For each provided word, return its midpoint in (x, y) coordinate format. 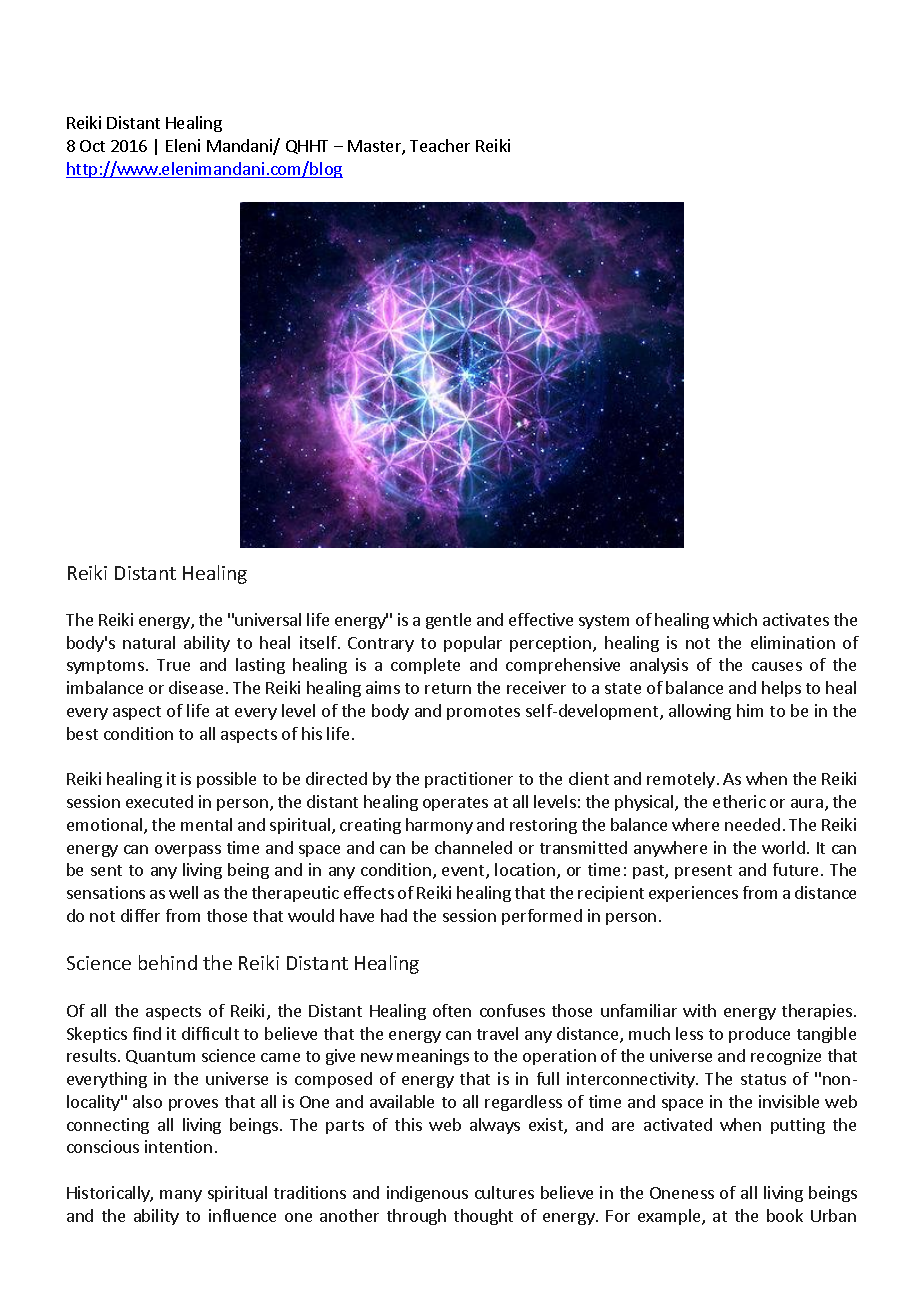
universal (268, 619)
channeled (473, 847)
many (181, 1196)
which (735, 619)
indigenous (427, 1194)
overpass (188, 851)
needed (752, 824)
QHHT (307, 147)
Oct (92, 146)
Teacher (440, 145)
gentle (448, 621)
